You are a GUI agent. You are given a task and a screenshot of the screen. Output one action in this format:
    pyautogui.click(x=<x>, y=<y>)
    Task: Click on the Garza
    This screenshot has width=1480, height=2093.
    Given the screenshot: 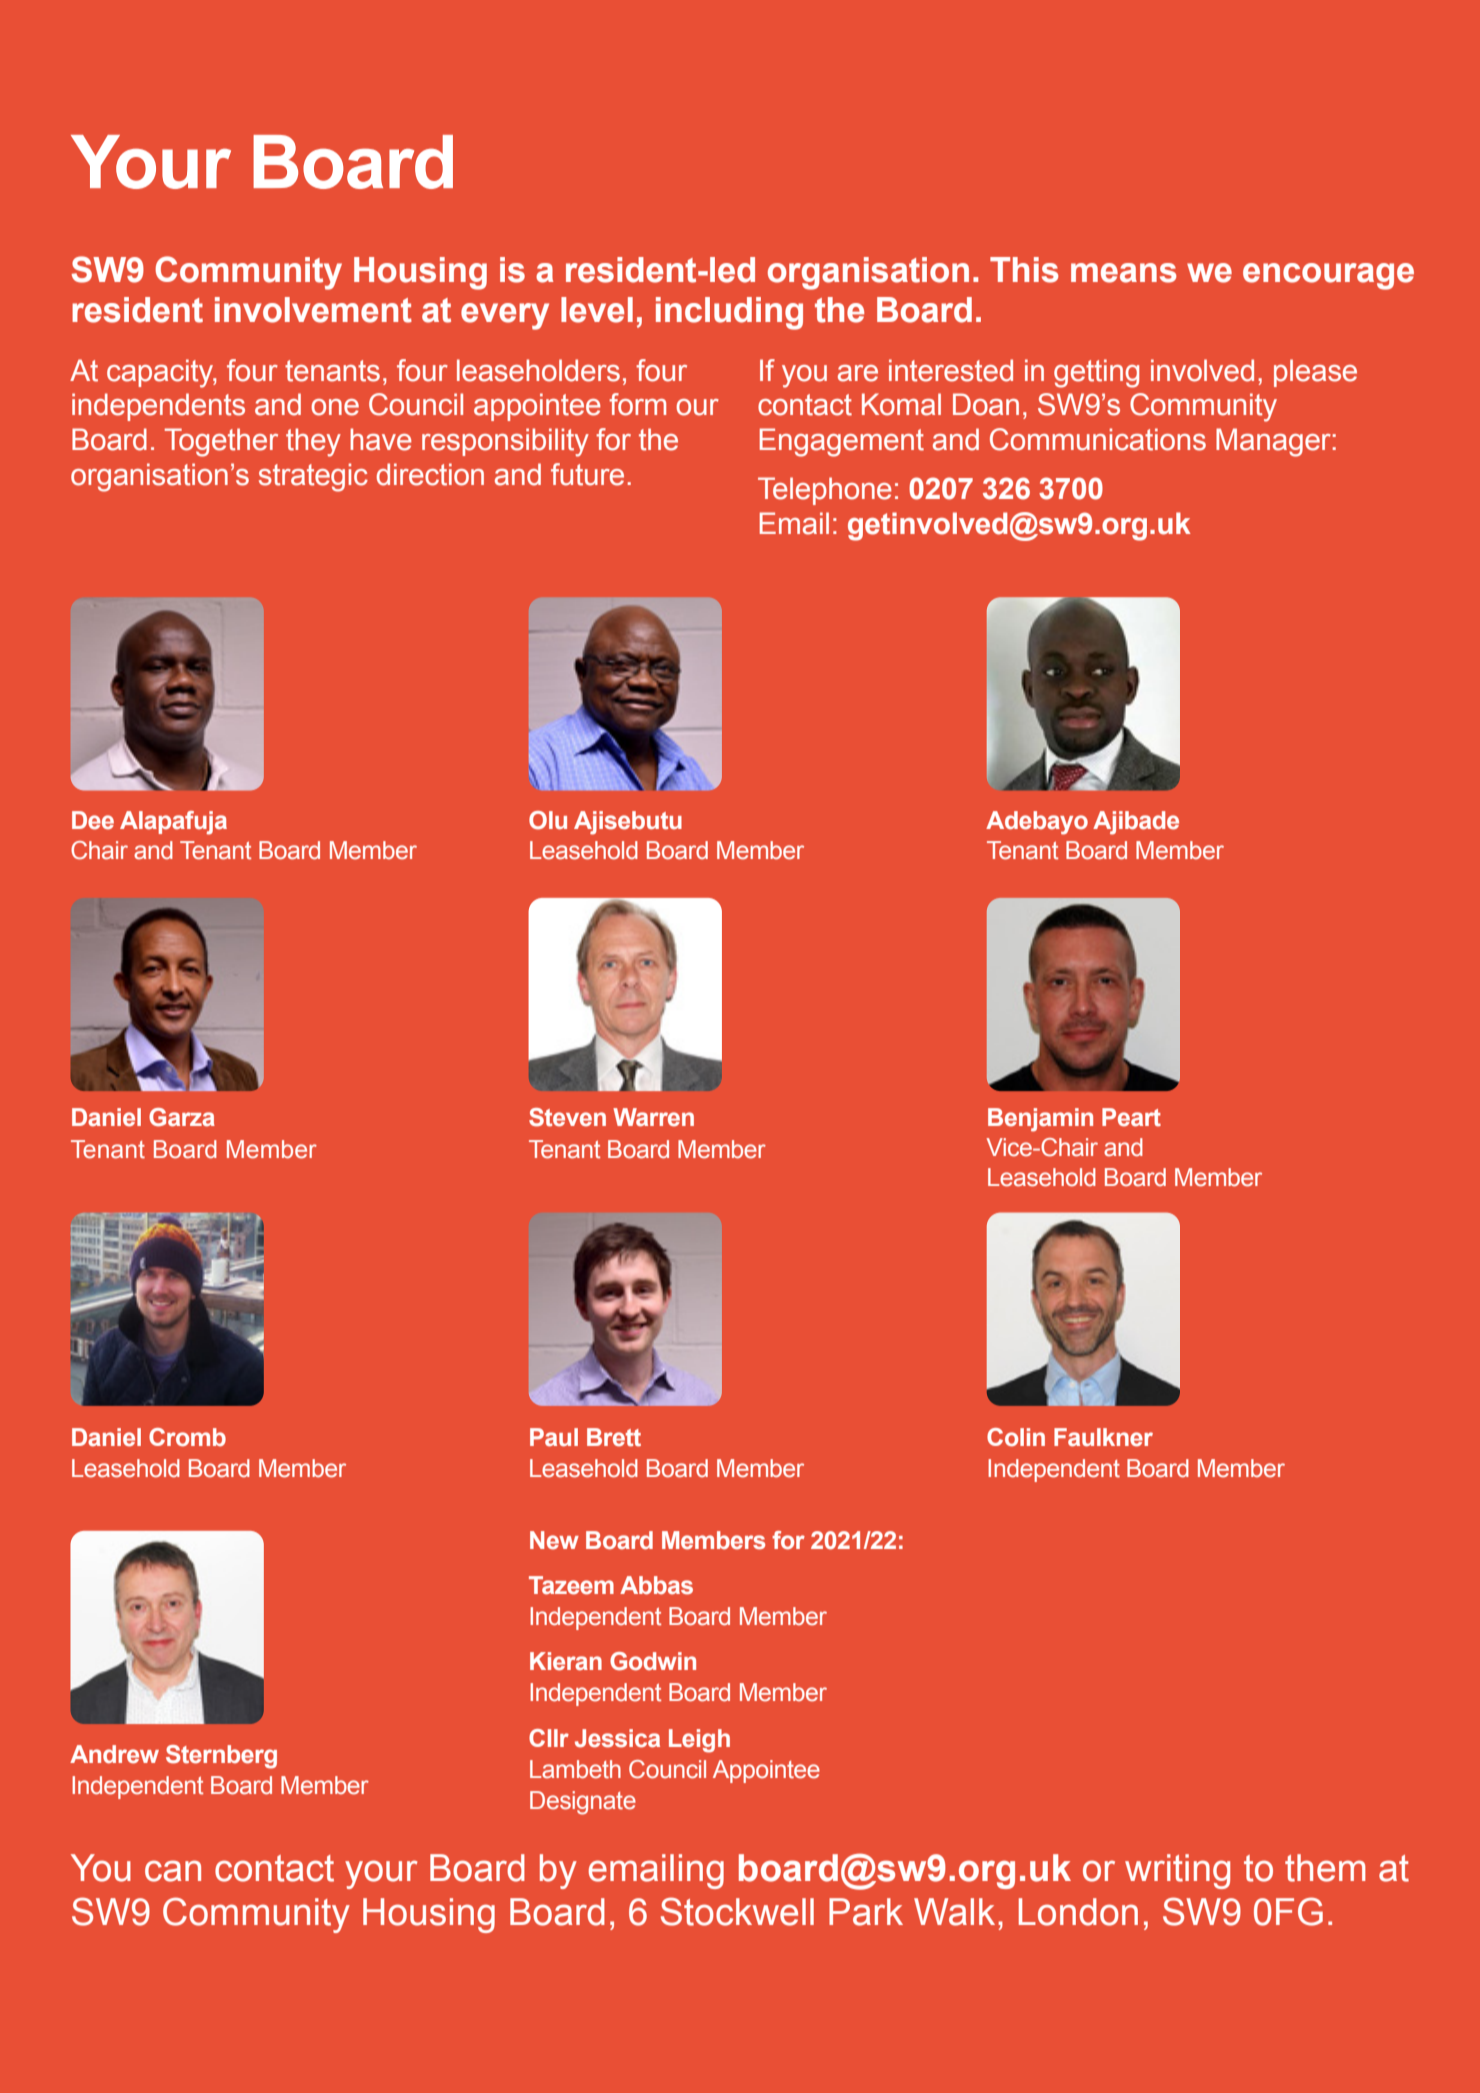 What is the action you would take?
    pyautogui.click(x=182, y=1117)
